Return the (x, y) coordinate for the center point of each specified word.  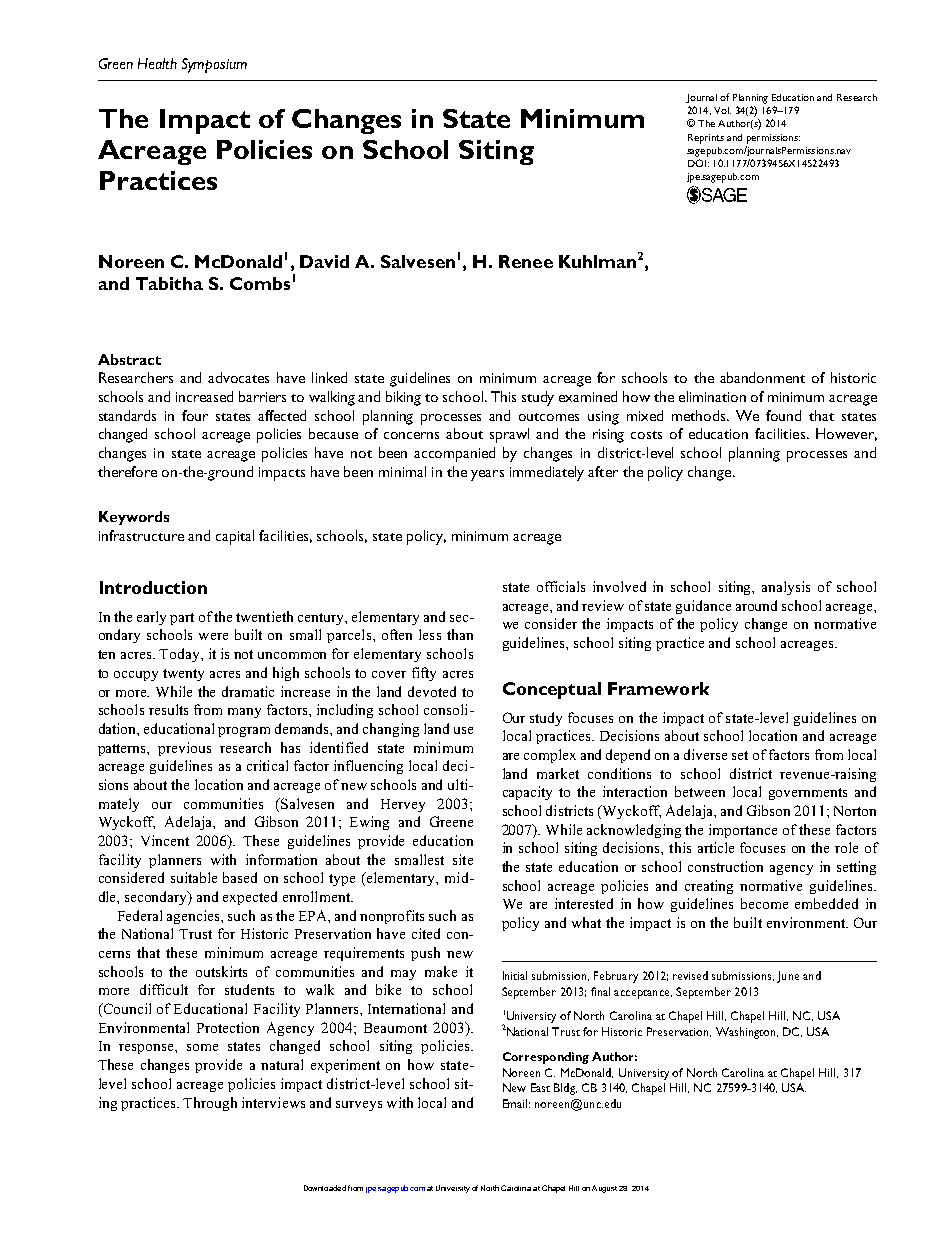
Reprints (706, 139)
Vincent (165, 840)
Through (210, 1104)
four (195, 415)
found (783, 415)
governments (808, 794)
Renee (526, 261)
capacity (527, 793)
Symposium (214, 65)
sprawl (509, 435)
